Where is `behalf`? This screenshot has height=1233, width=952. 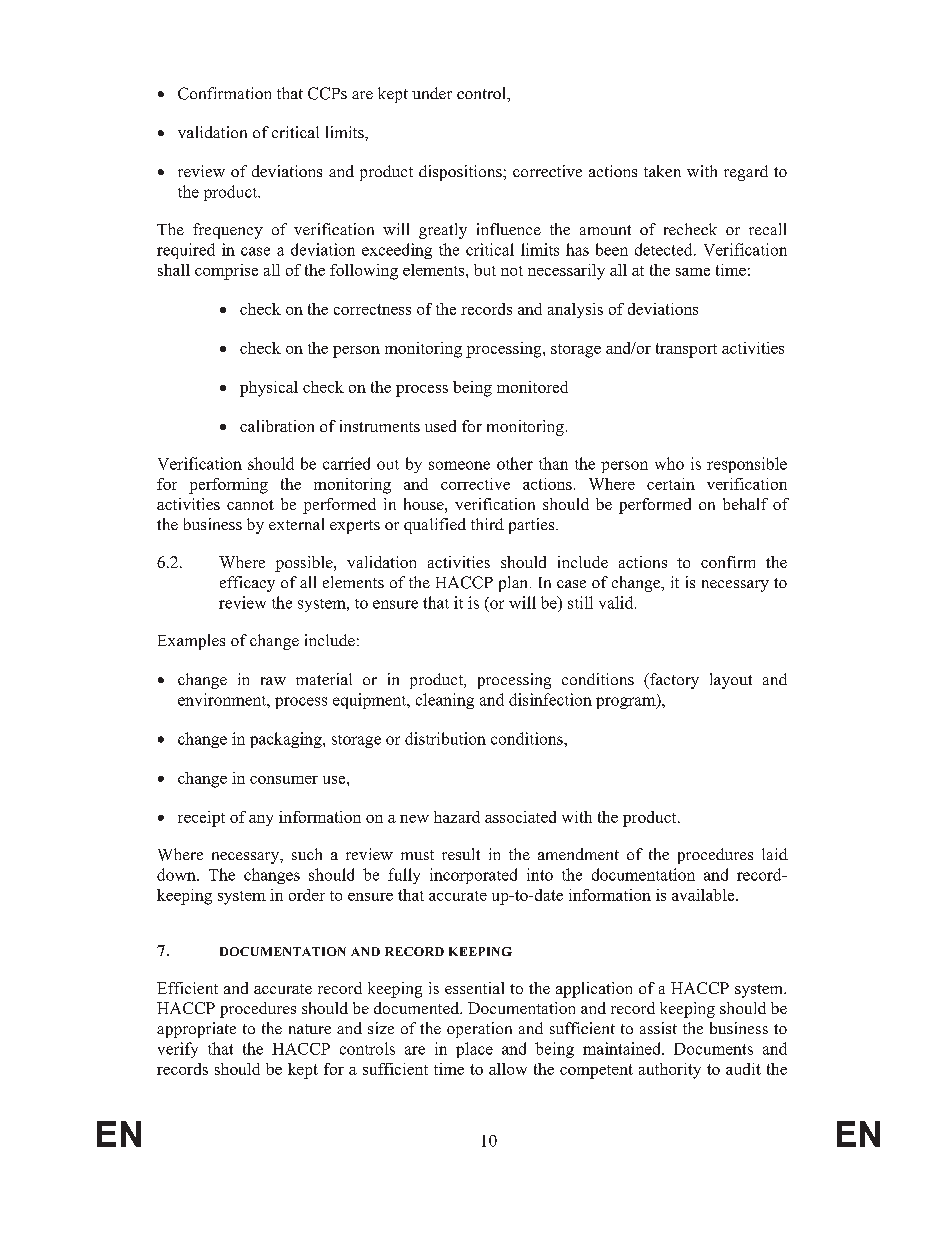
behalf is located at coordinates (745, 504).
